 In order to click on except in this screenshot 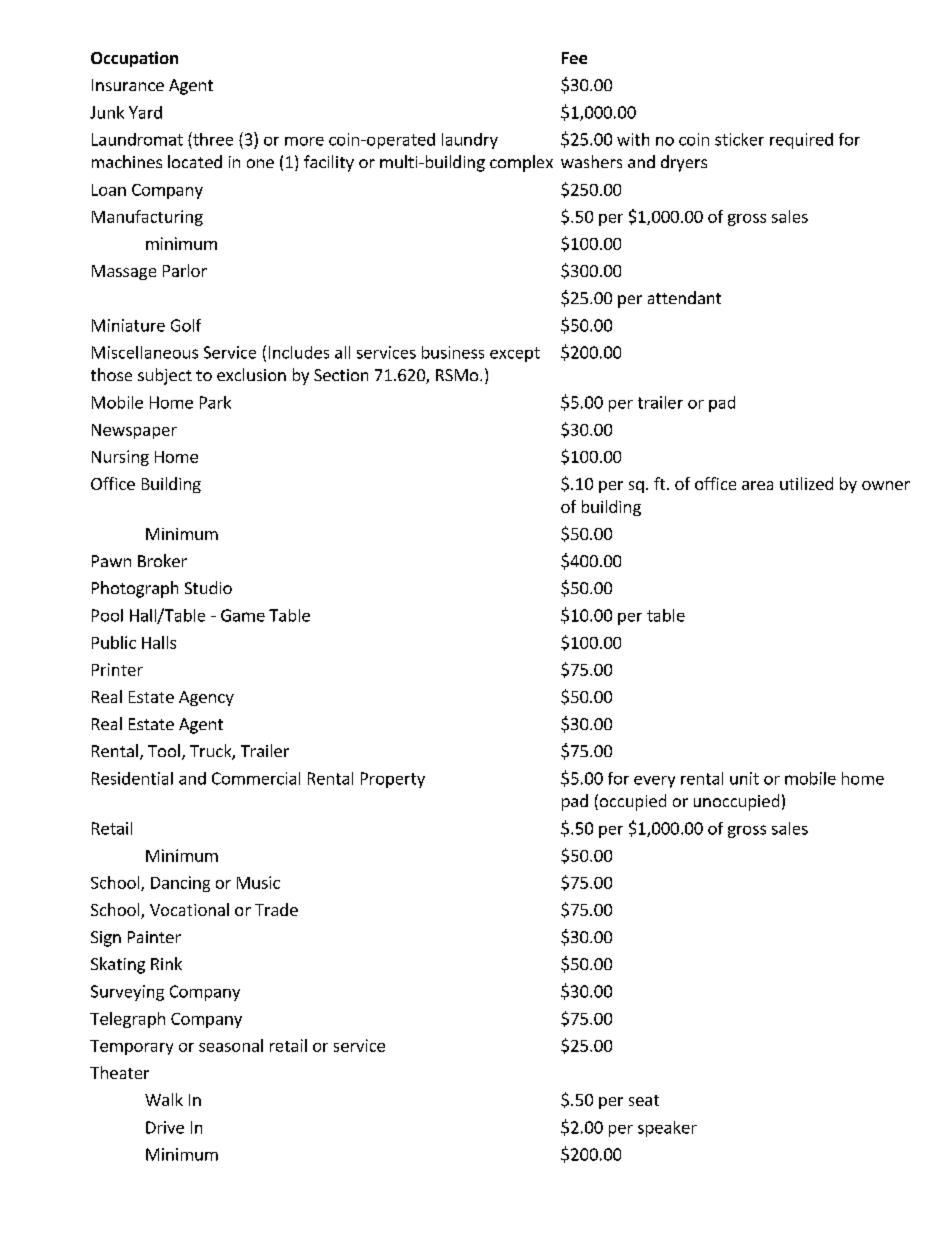, I will do `click(515, 354)`.
